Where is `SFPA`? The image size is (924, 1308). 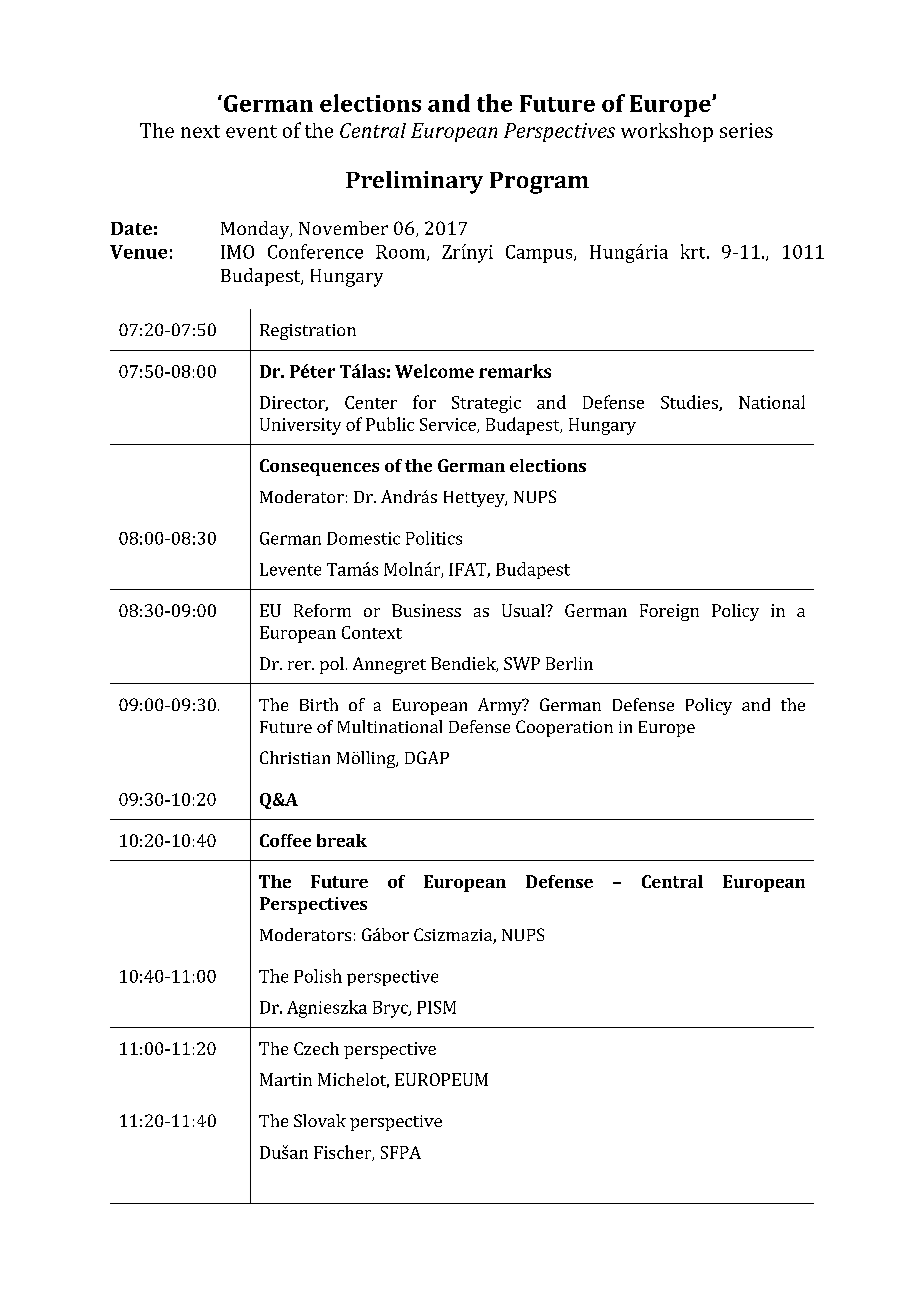
SFPA is located at coordinates (401, 1152).
